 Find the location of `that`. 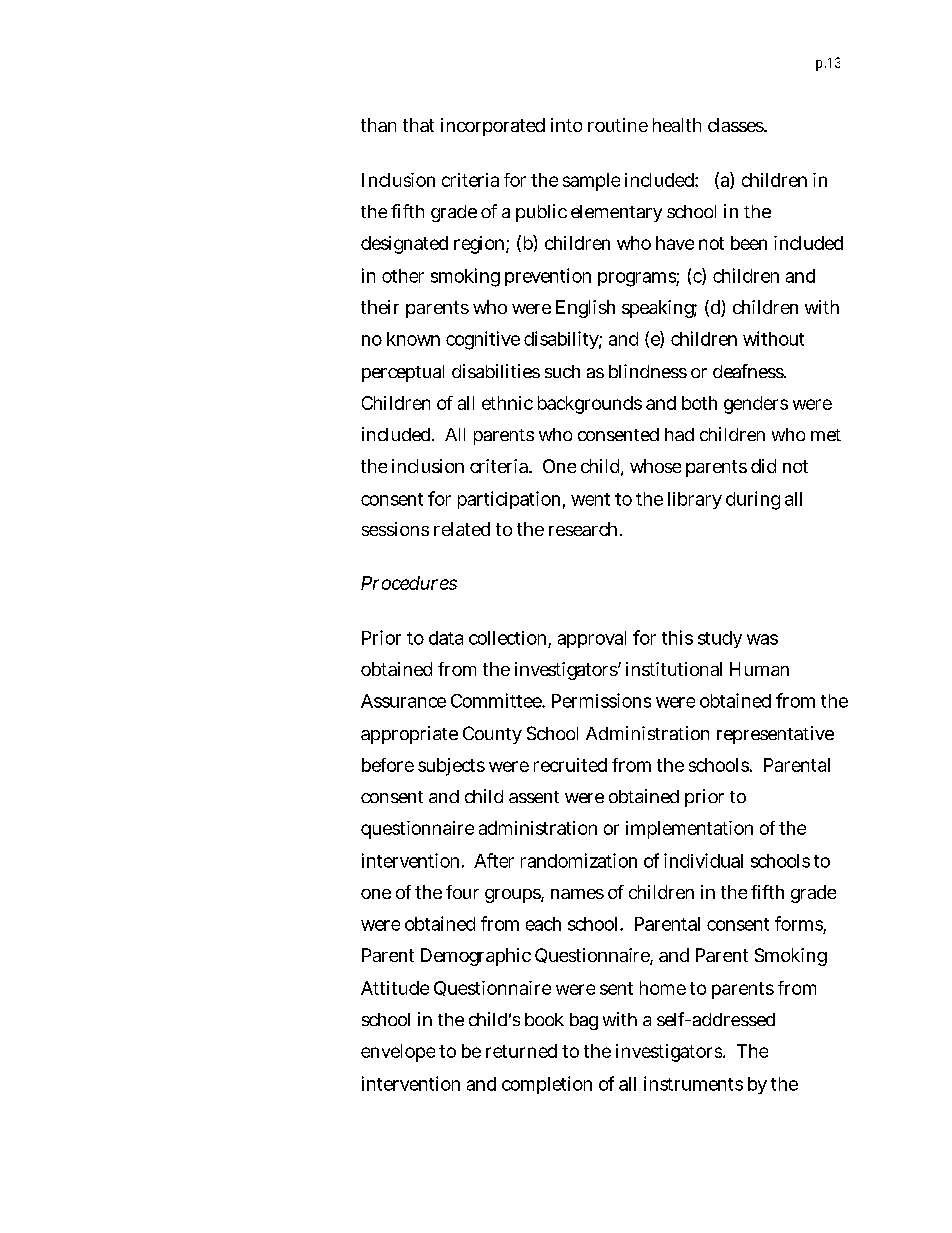

that is located at coordinates (418, 125).
